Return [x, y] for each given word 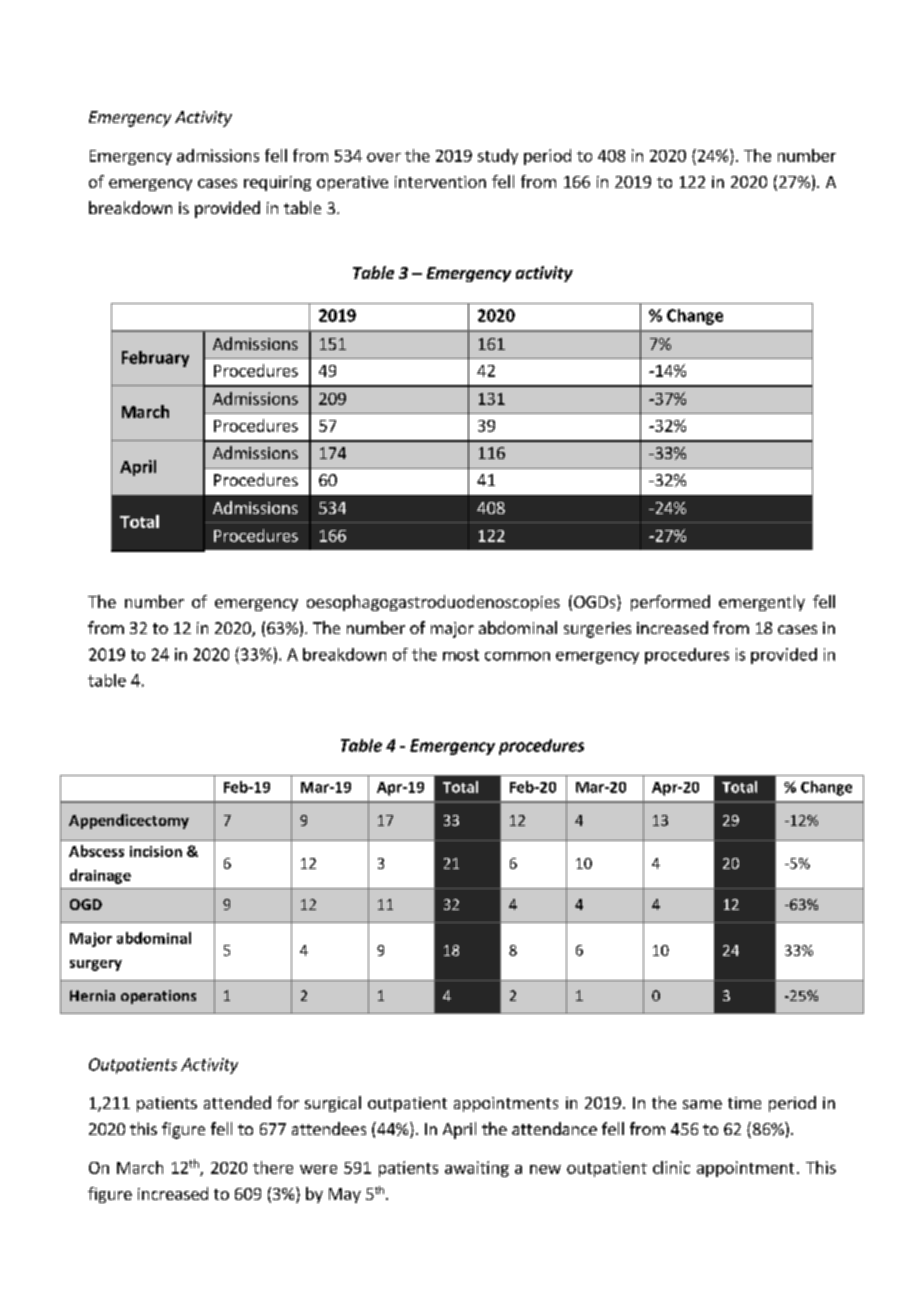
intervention [440, 182]
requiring [277, 183]
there [273, 1167]
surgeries [597, 630]
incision [156, 851]
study [498, 157]
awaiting [477, 1169]
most [461, 655]
